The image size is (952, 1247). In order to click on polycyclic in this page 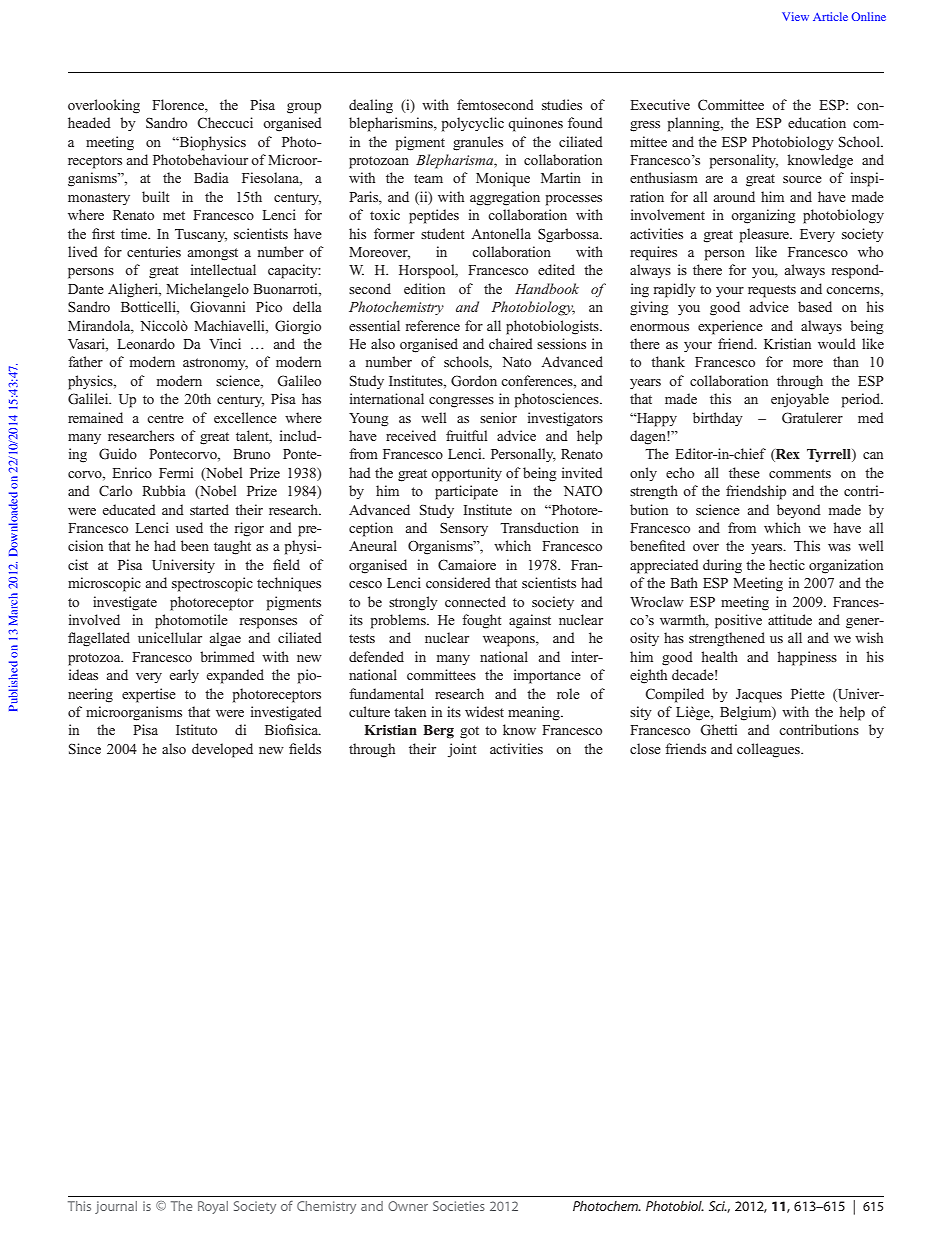, I will do `click(473, 124)`.
